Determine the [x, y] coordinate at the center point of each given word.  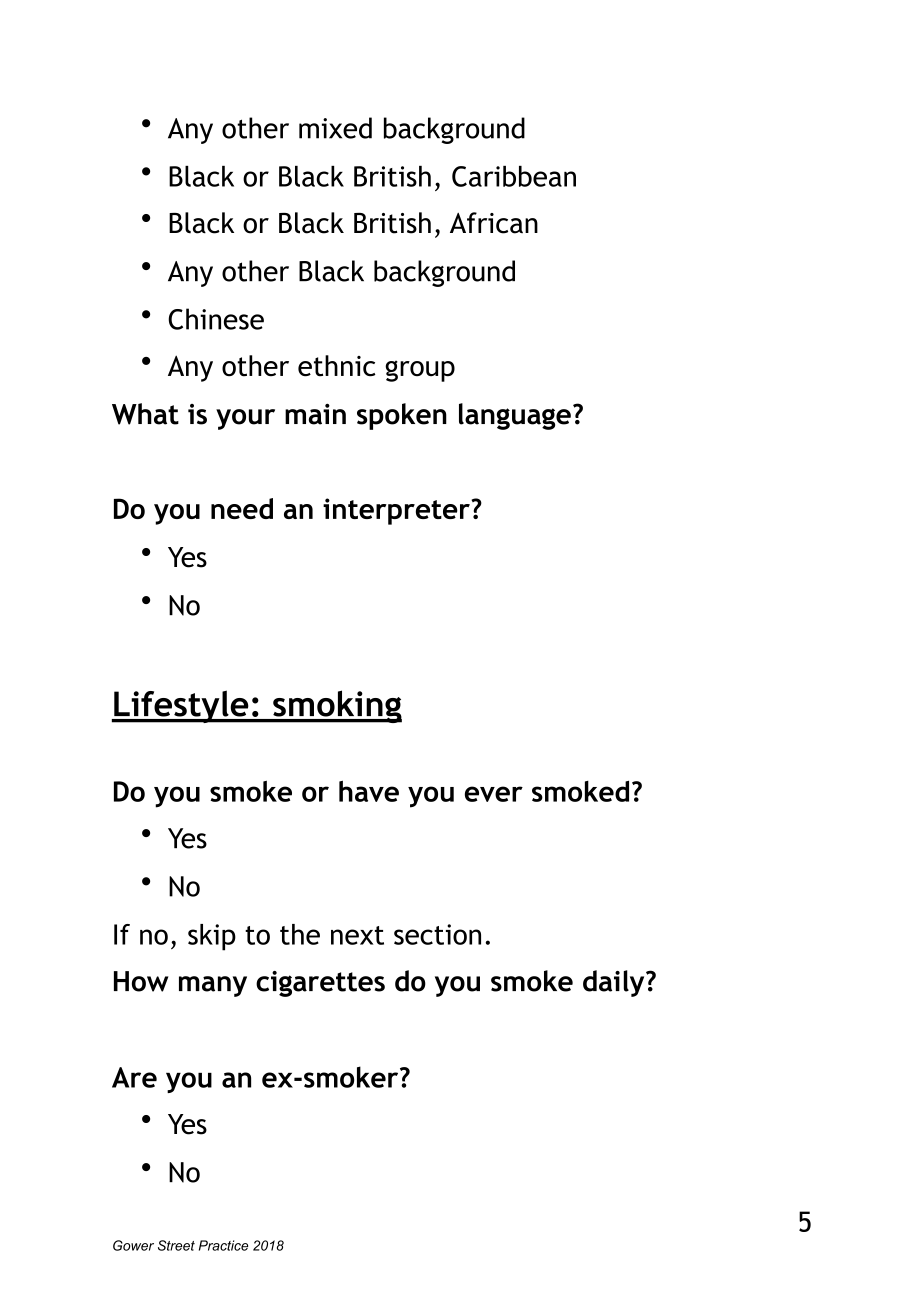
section [437, 934]
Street [176, 1245]
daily [615, 983]
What [145, 414]
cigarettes [320, 984]
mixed [335, 128]
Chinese [216, 319]
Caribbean [514, 176]
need [242, 508]
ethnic [337, 366]
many [213, 986]
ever [494, 794]
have [369, 791]
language [515, 416]
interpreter [397, 511]
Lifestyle [181, 706]
